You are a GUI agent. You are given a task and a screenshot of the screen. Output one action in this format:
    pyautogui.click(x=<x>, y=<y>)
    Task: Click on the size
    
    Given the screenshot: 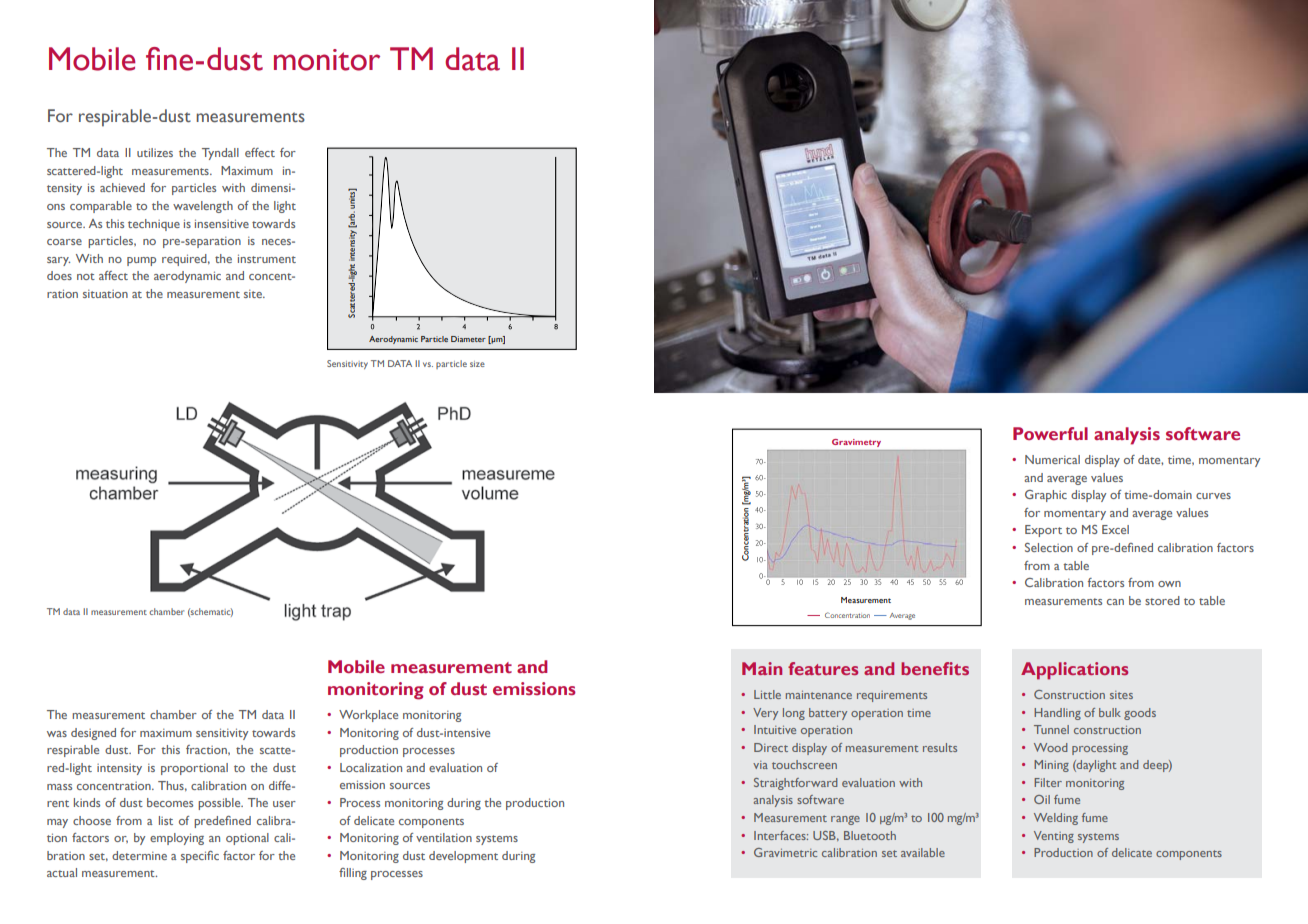 What is the action you would take?
    pyautogui.click(x=477, y=364)
